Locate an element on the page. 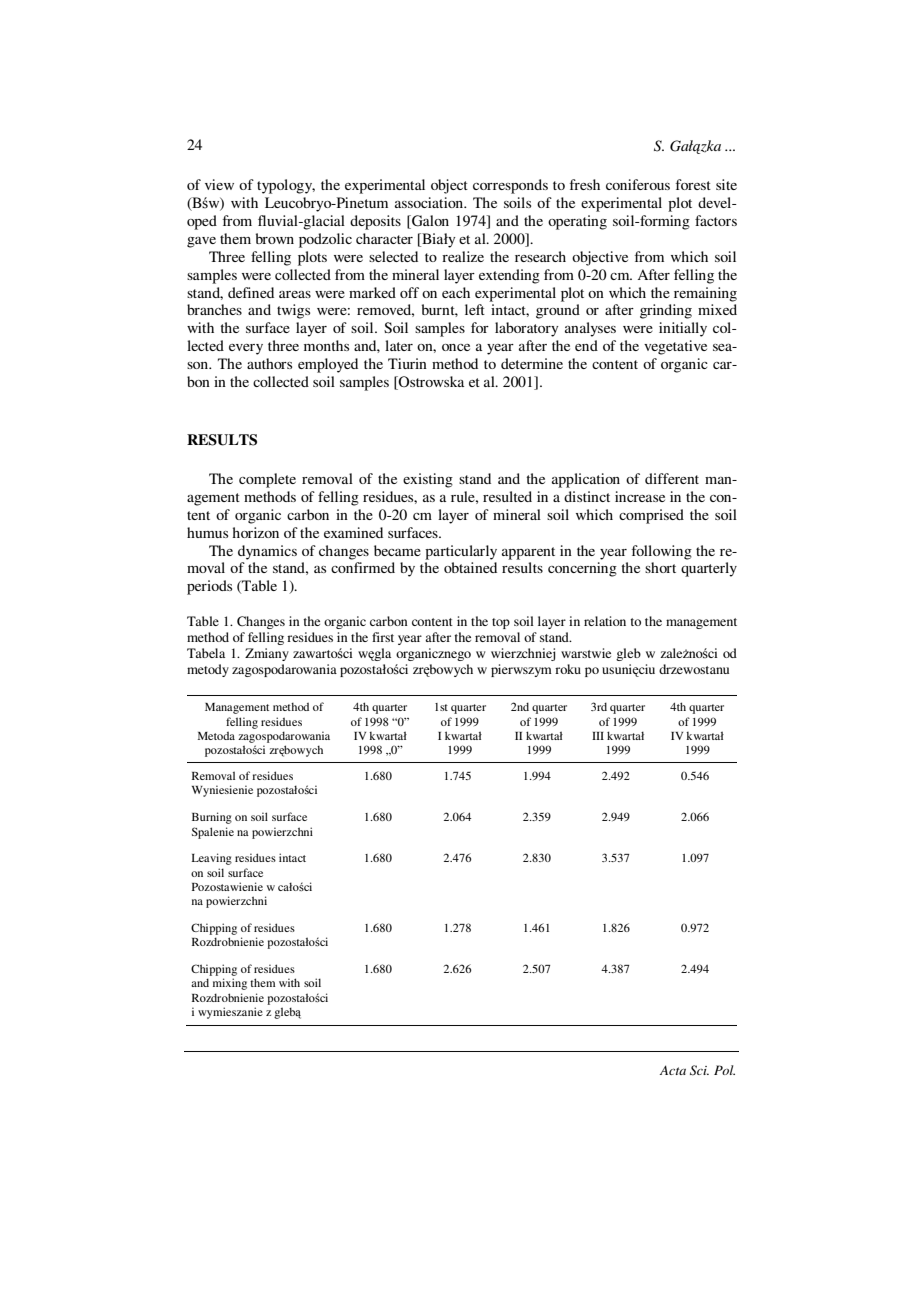  mixing is located at coordinates (230, 984).
